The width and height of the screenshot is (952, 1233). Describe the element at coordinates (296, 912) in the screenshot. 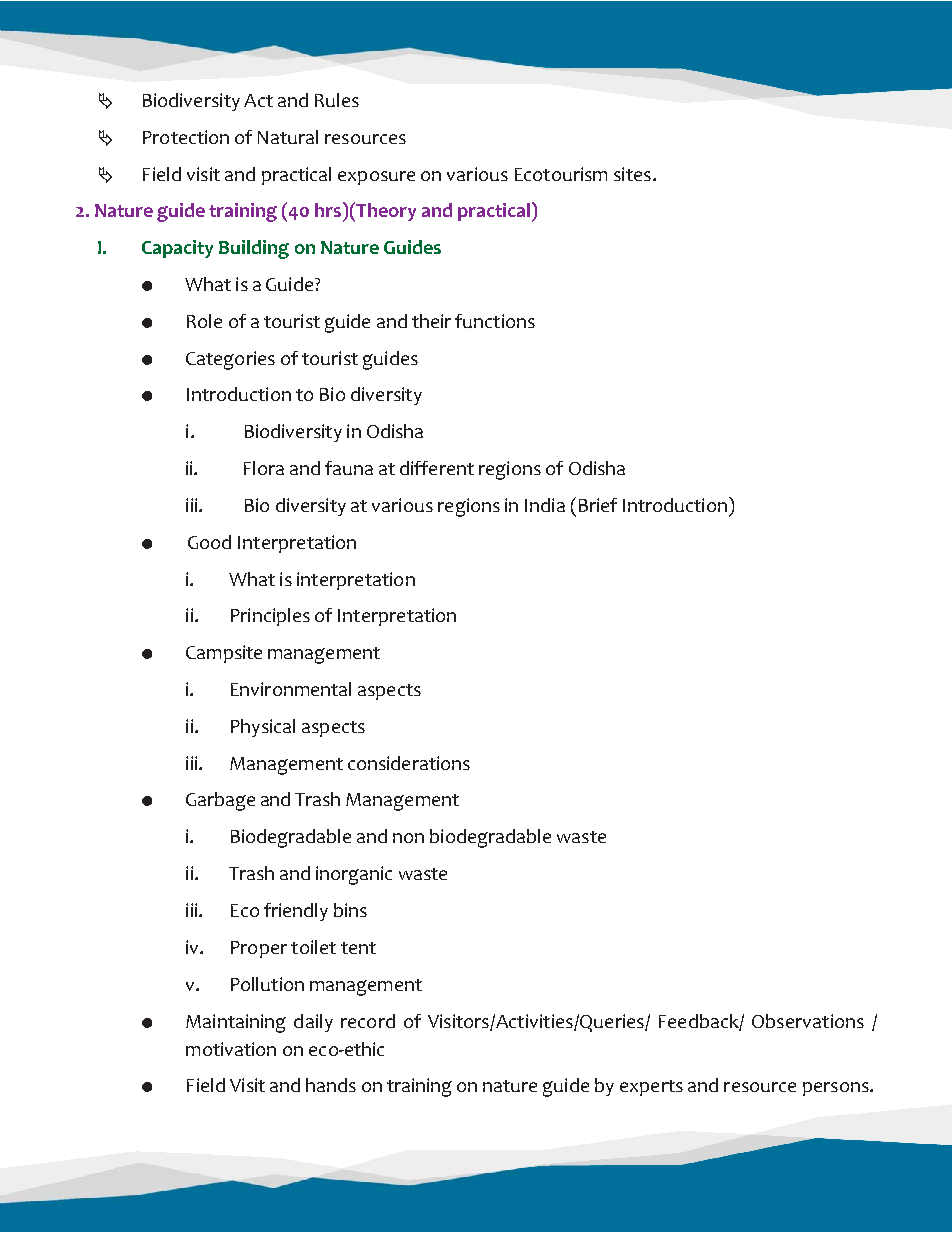

I see `friendly` at that location.
